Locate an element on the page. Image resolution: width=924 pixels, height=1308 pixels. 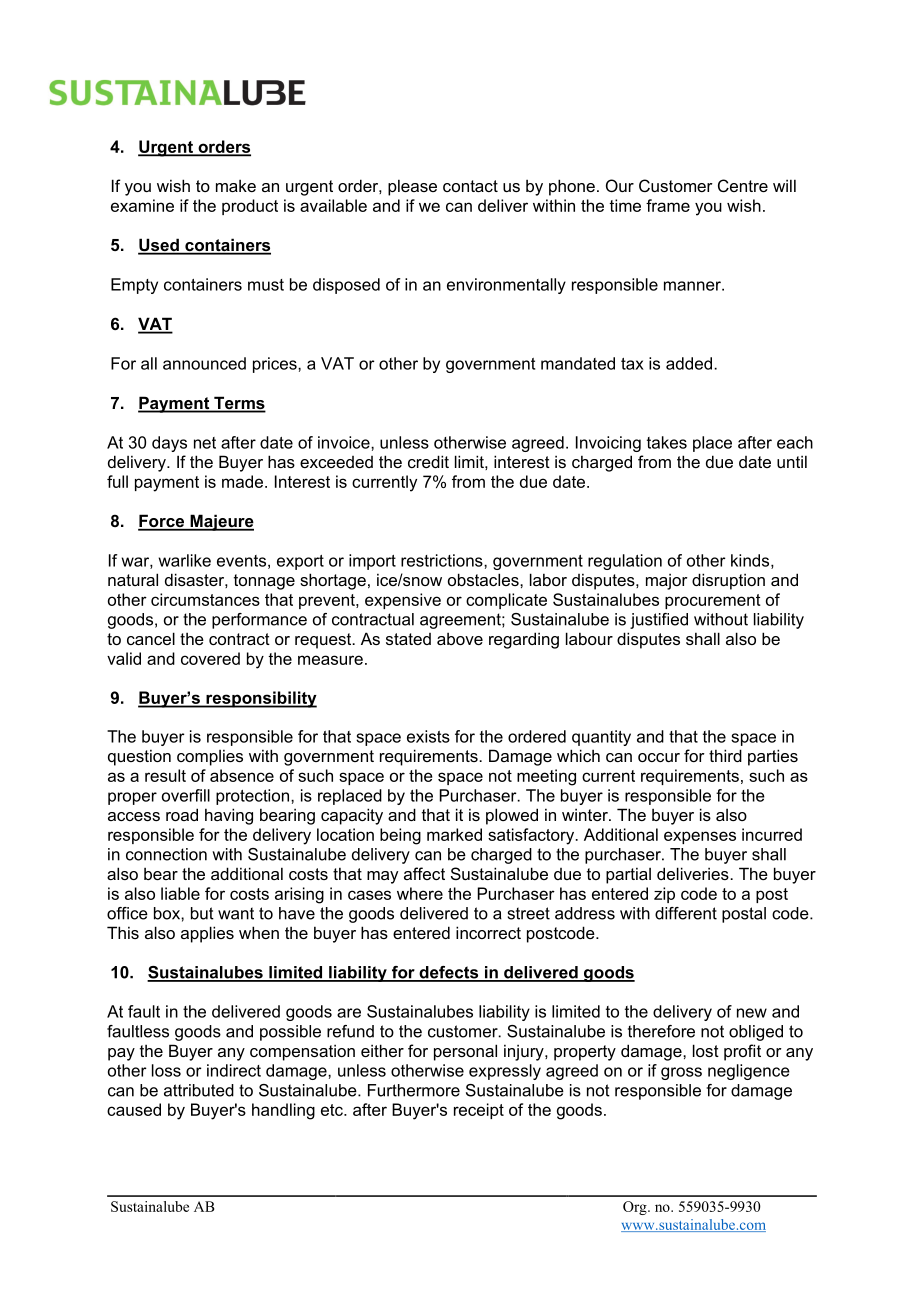
net is located at coordinates (205, 443).
